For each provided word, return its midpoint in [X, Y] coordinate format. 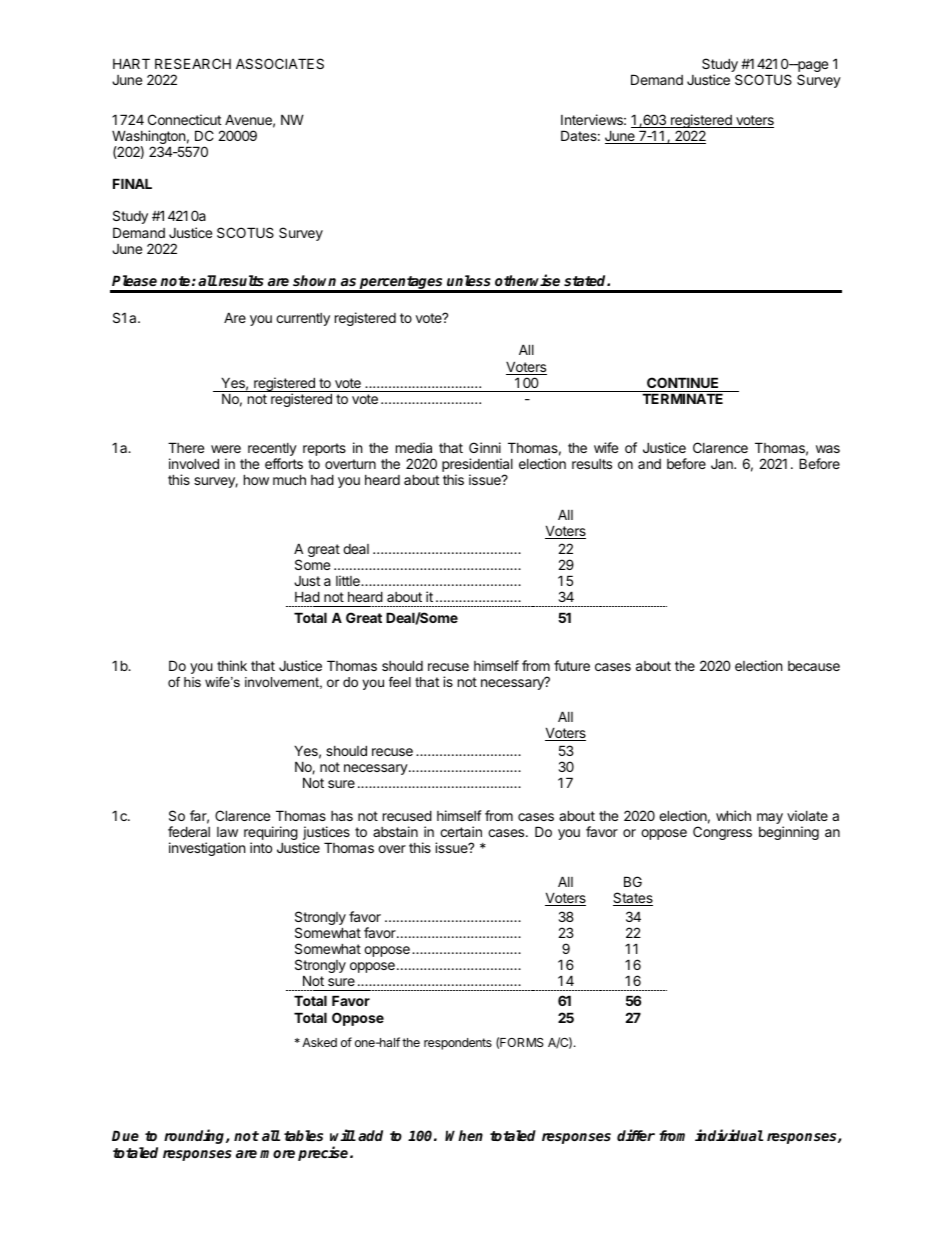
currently [303, 319]
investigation [207, 849]
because [814, 666]
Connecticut [184, 119]
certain [461, 831]
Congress [722, 833]
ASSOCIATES [280, 63]
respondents [458, 1044]
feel [400, 682]
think [232, 665]
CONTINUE [682, 382]
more [277, 1154]
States [633, 899]
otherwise [527, 280]
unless [469, 280]
